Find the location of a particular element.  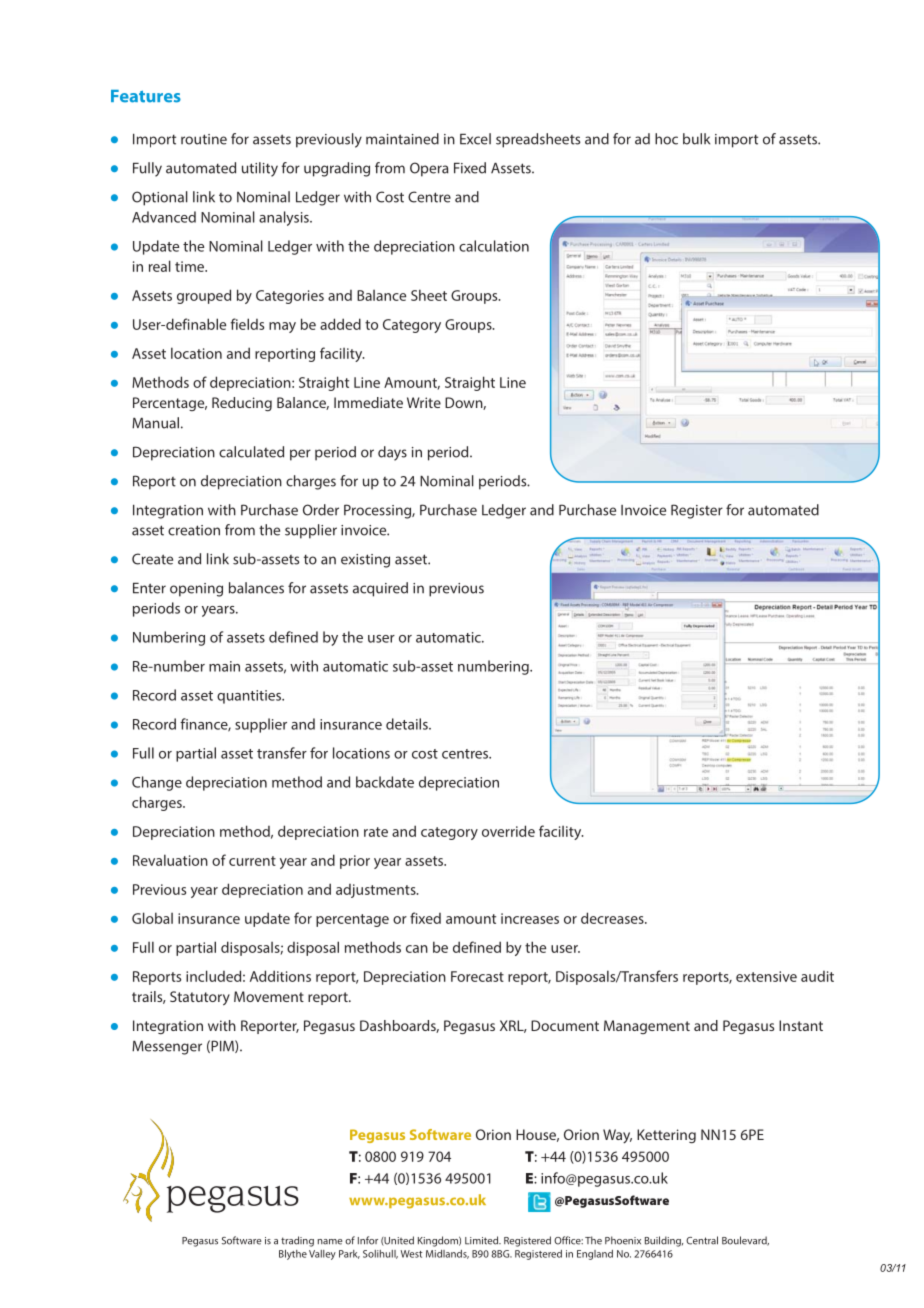

Additions is located at coordinates (280, 976).
